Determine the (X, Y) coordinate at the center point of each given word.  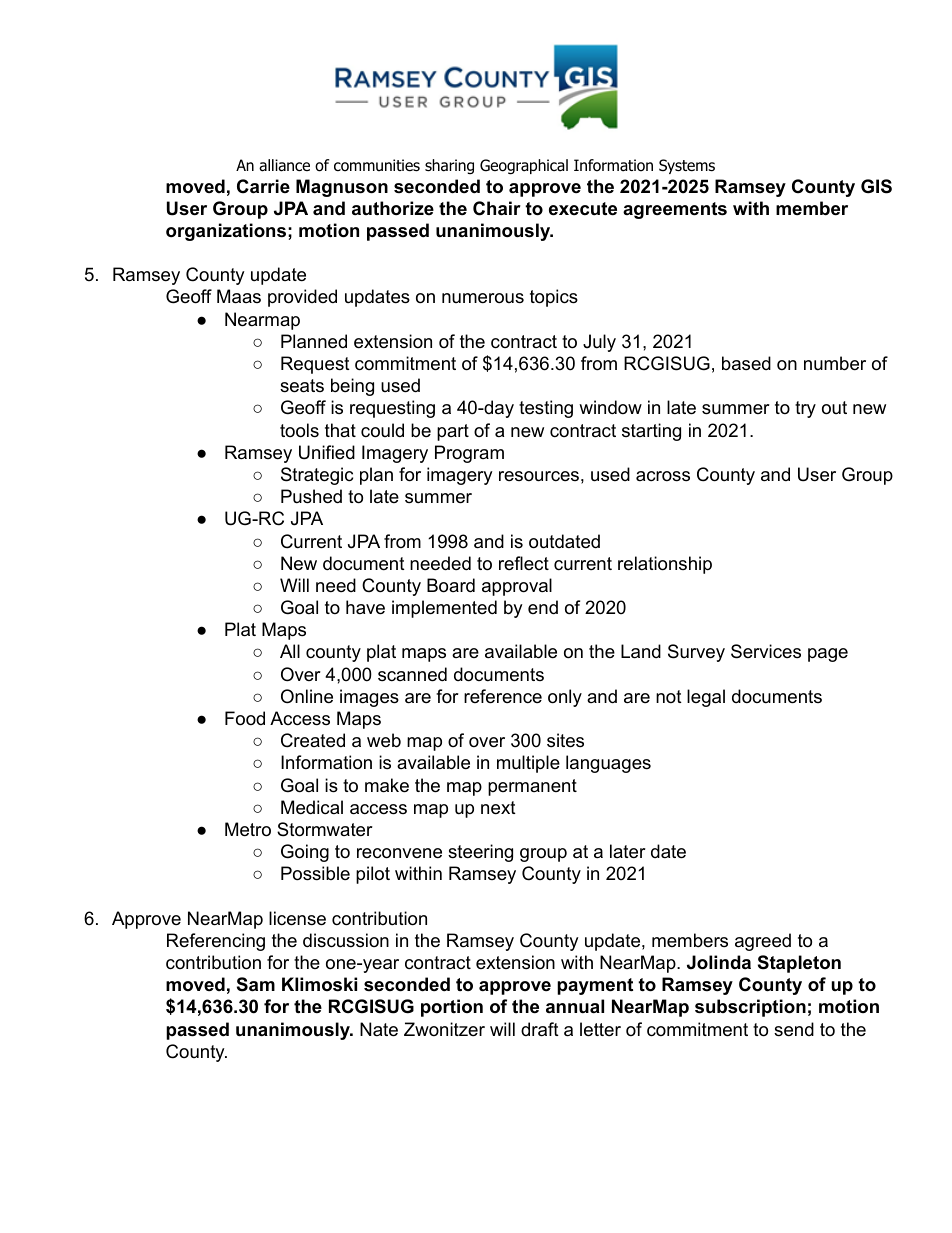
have (365, 607)
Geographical (524, 167)
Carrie (263, 186)
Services (766, 651)
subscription (750, 1008)
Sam (256, 984)
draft (540, 1029)
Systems (687, 166)
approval (517, 587)
